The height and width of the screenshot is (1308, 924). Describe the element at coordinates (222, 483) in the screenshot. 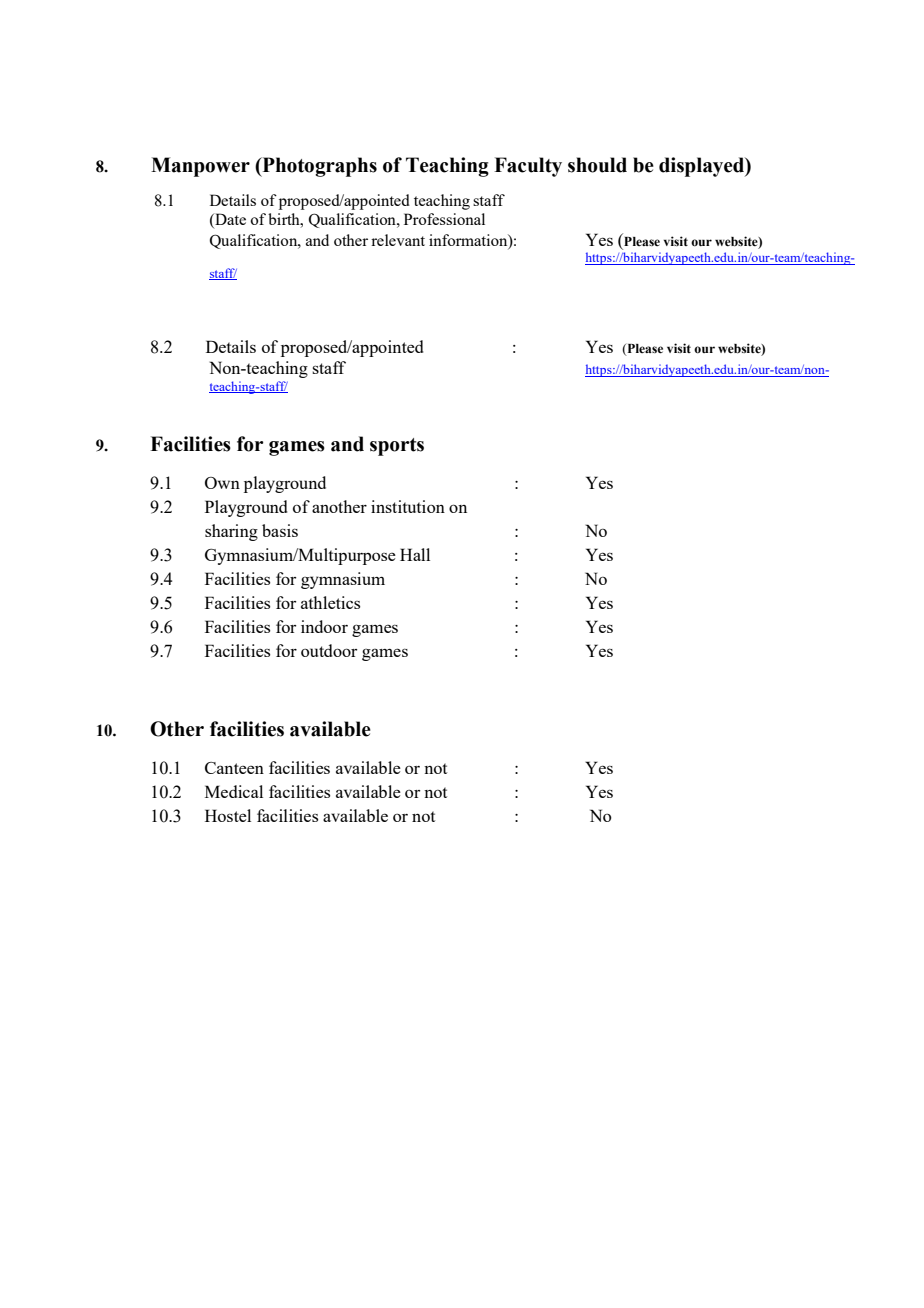

I see `Own` at that location.
